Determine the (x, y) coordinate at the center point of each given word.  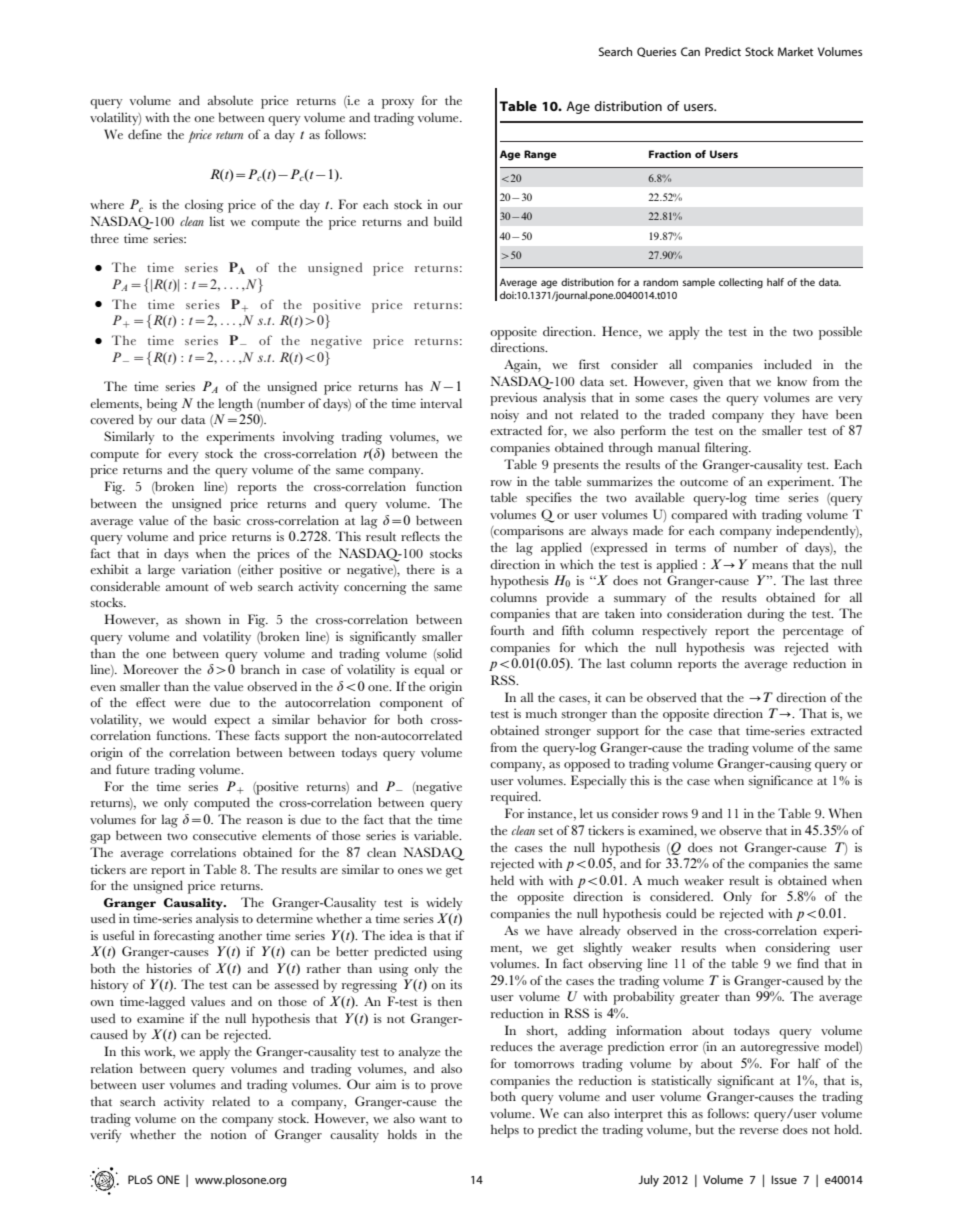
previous (513, 399)
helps (505, 1131)
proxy (398, 104)
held (502, 880)
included (788, 364)
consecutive (224, 835)
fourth (507, 630)
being (162, 405)
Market (795, 51)
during (766, 615)
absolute (230, 100)
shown (203, 619)
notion (228, 1134)
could (681, 913)
